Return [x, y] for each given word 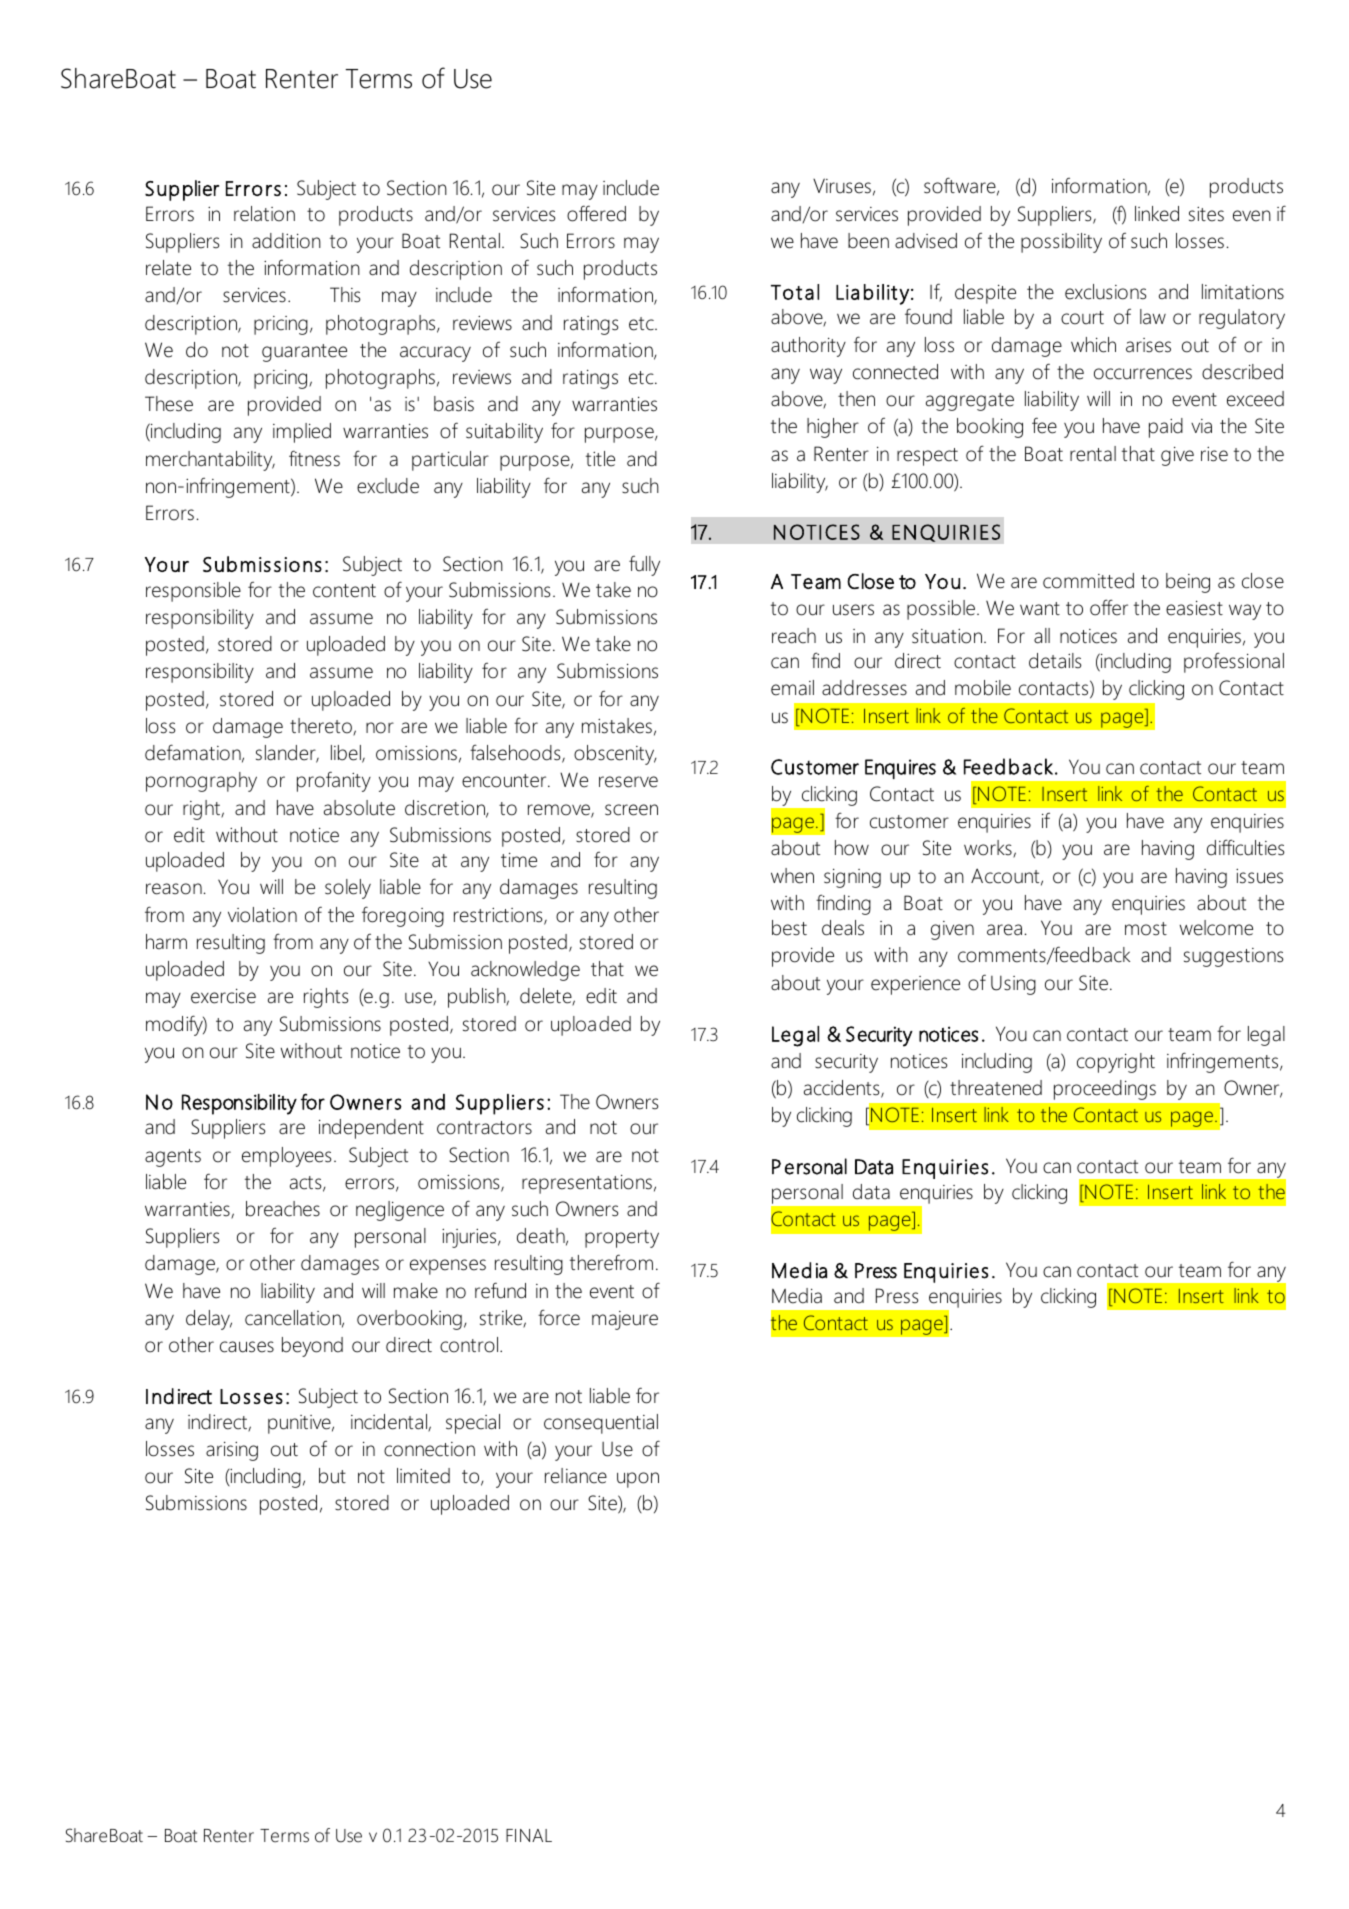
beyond [312, 1347]
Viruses [842, 186]
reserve [628, 782]
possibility [1061, 243]
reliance [576, 1476]
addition [286, 241]
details [1055, 661]
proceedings [1105, 1090]
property [622, 1239]
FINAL [529, 1835]
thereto [322, 727]
